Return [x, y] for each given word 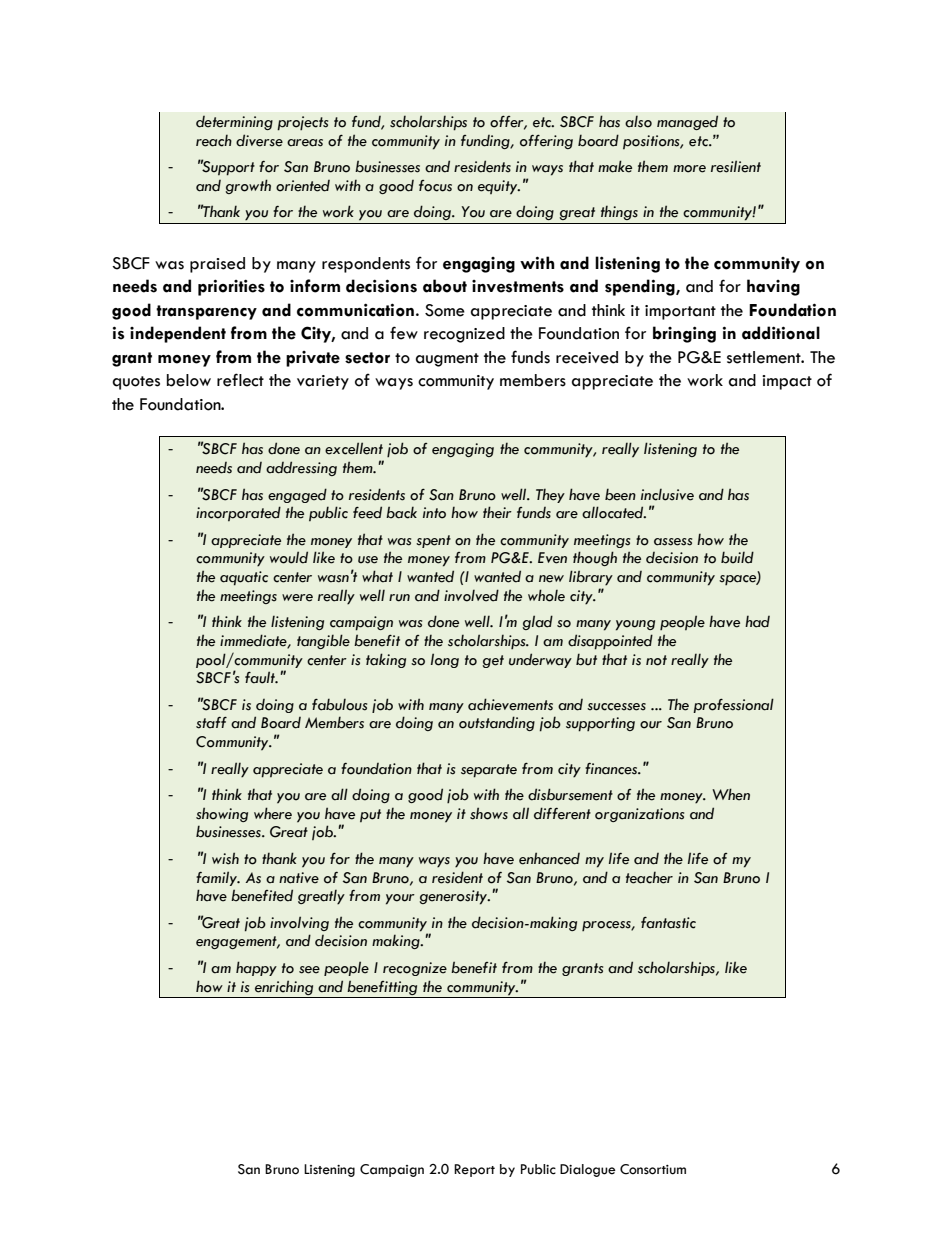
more [689, 169]
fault [261, 677]
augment [447, 360]
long [445, 660]
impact [787, 382]
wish [225, 858]
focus [435, 186]
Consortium [653, 1169]
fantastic [668, 923]
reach [214, 140]
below [189, 380]
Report [474, 1170]
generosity [454, 897]
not [656, 660]
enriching [284, 987]
